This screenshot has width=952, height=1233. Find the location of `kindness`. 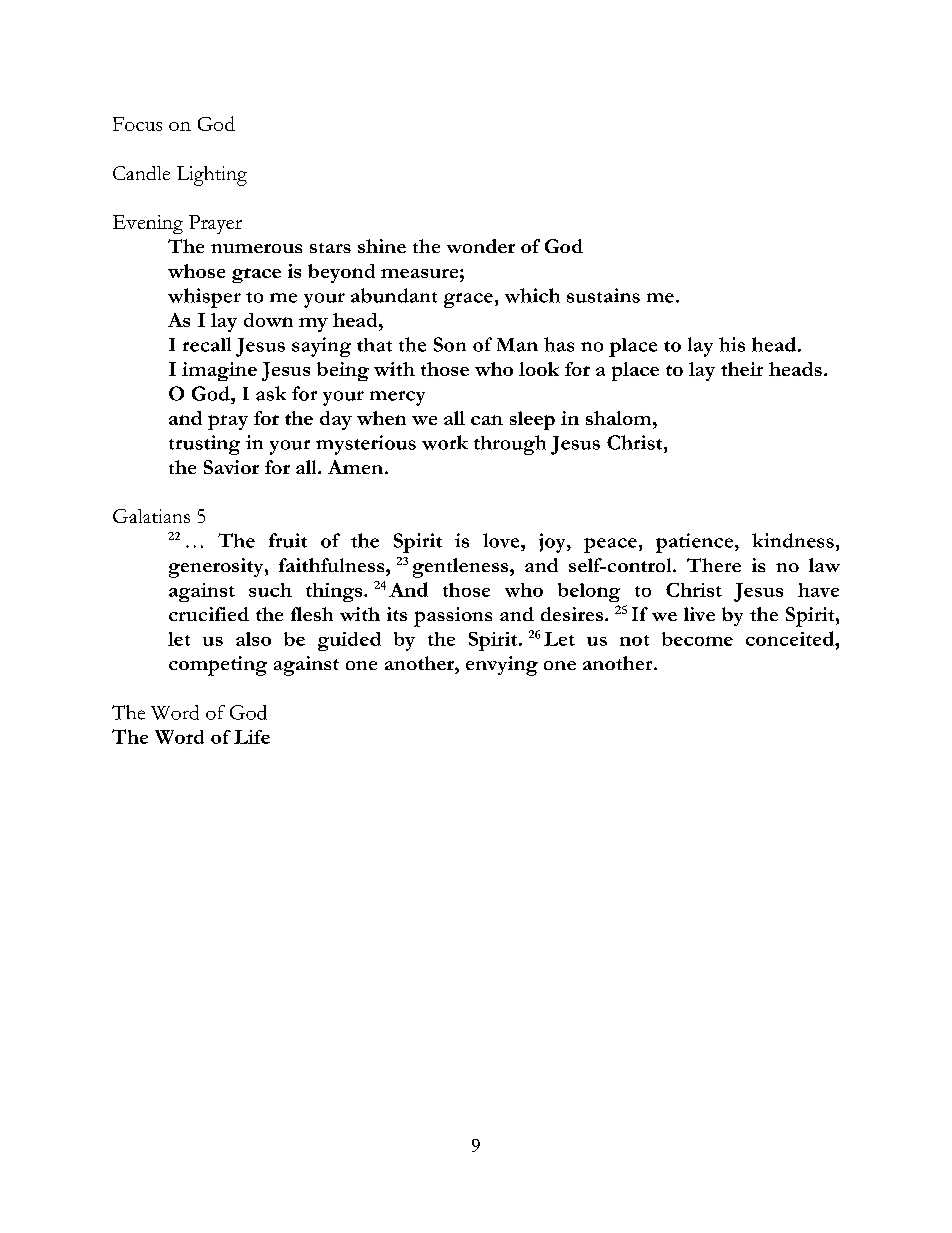

kindness is located at coordinates (793, 540).
